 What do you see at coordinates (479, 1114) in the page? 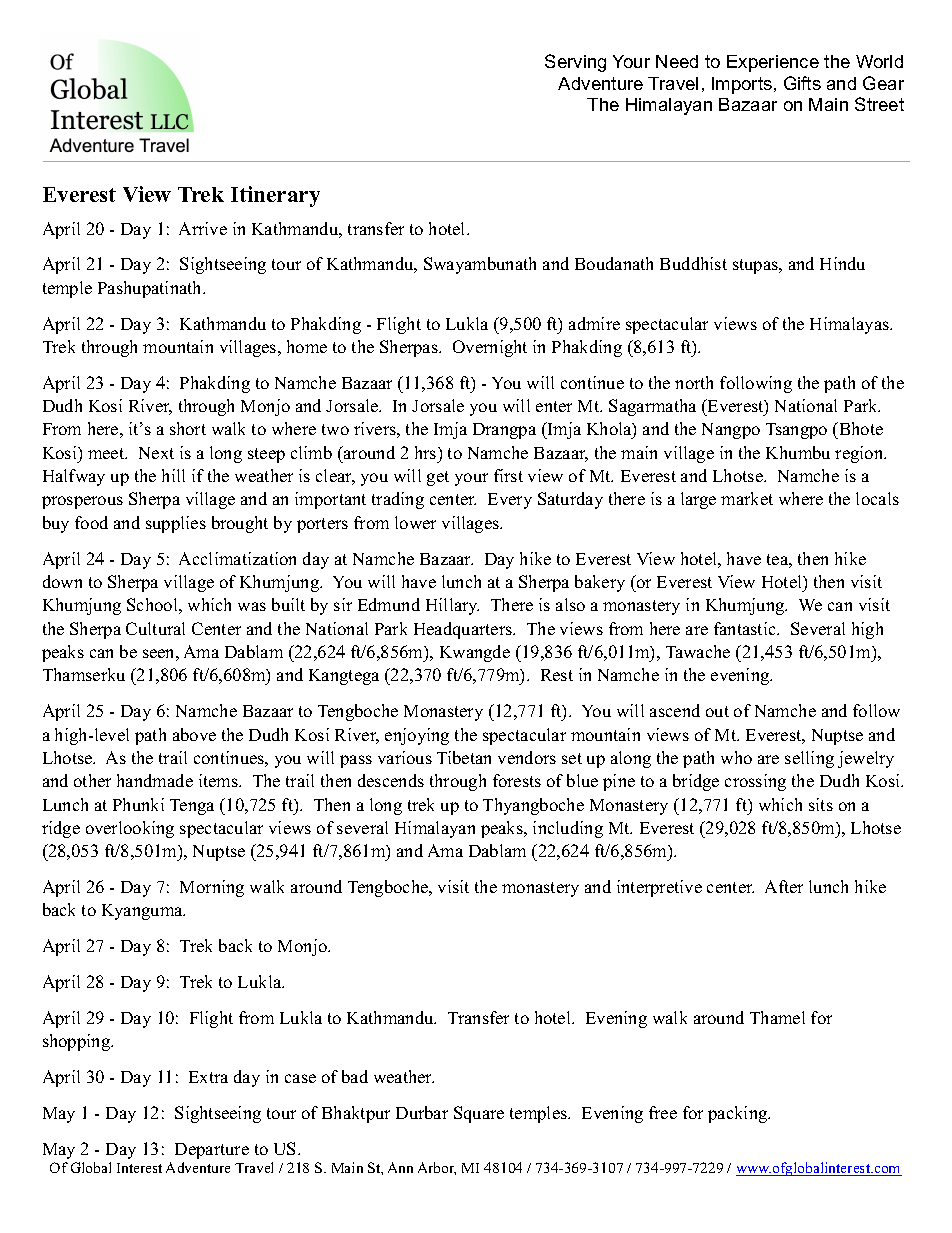
I see `Square` at bounding box center [479, 1114].
